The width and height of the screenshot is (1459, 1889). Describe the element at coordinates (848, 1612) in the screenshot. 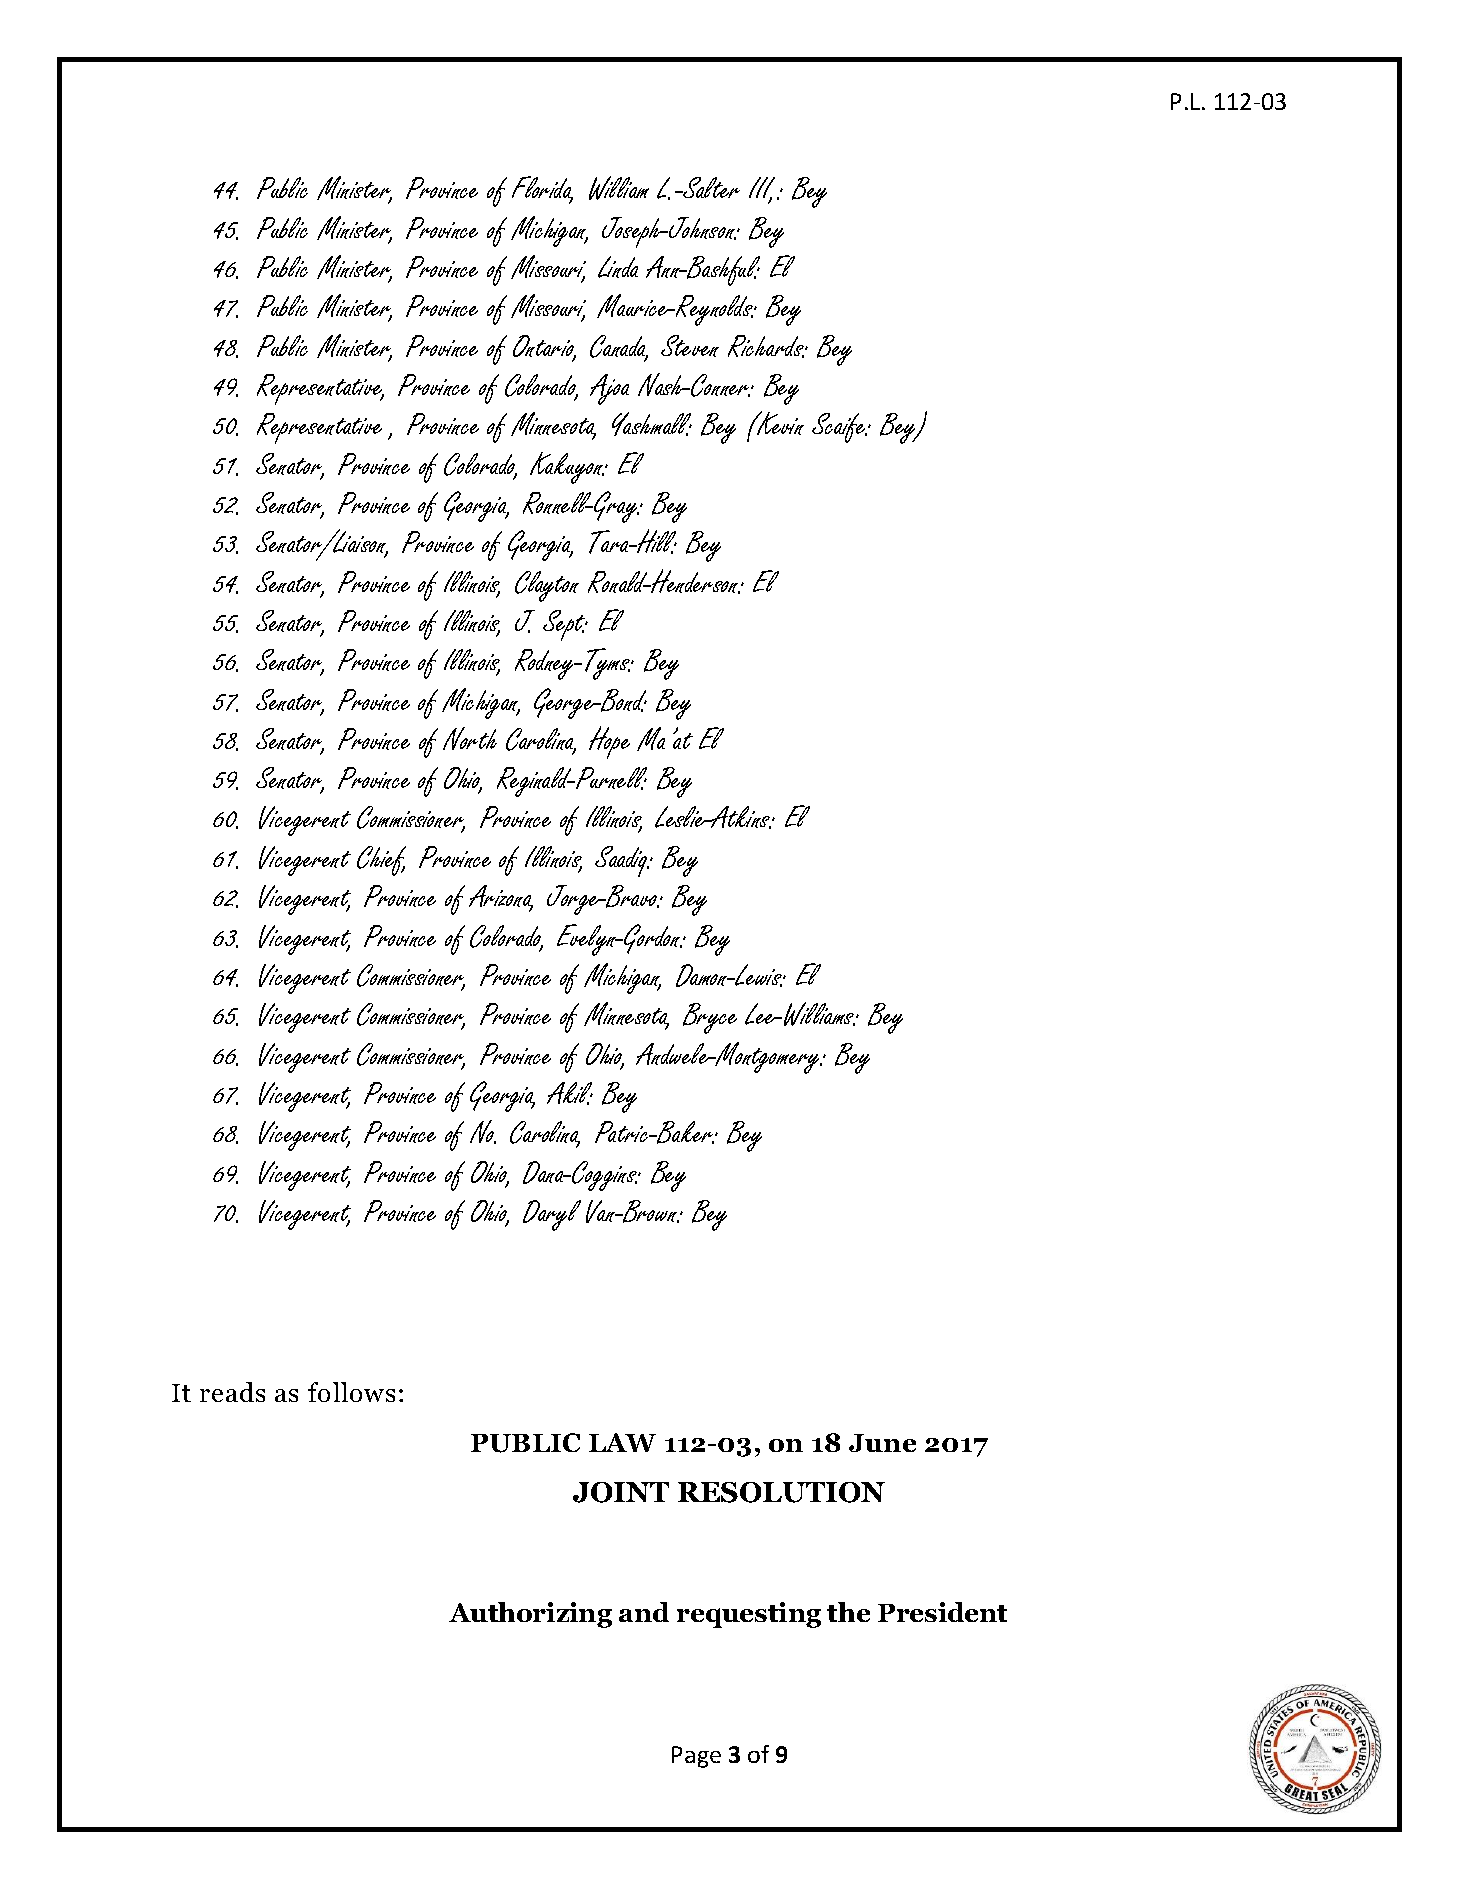

I see `the` at that location.
